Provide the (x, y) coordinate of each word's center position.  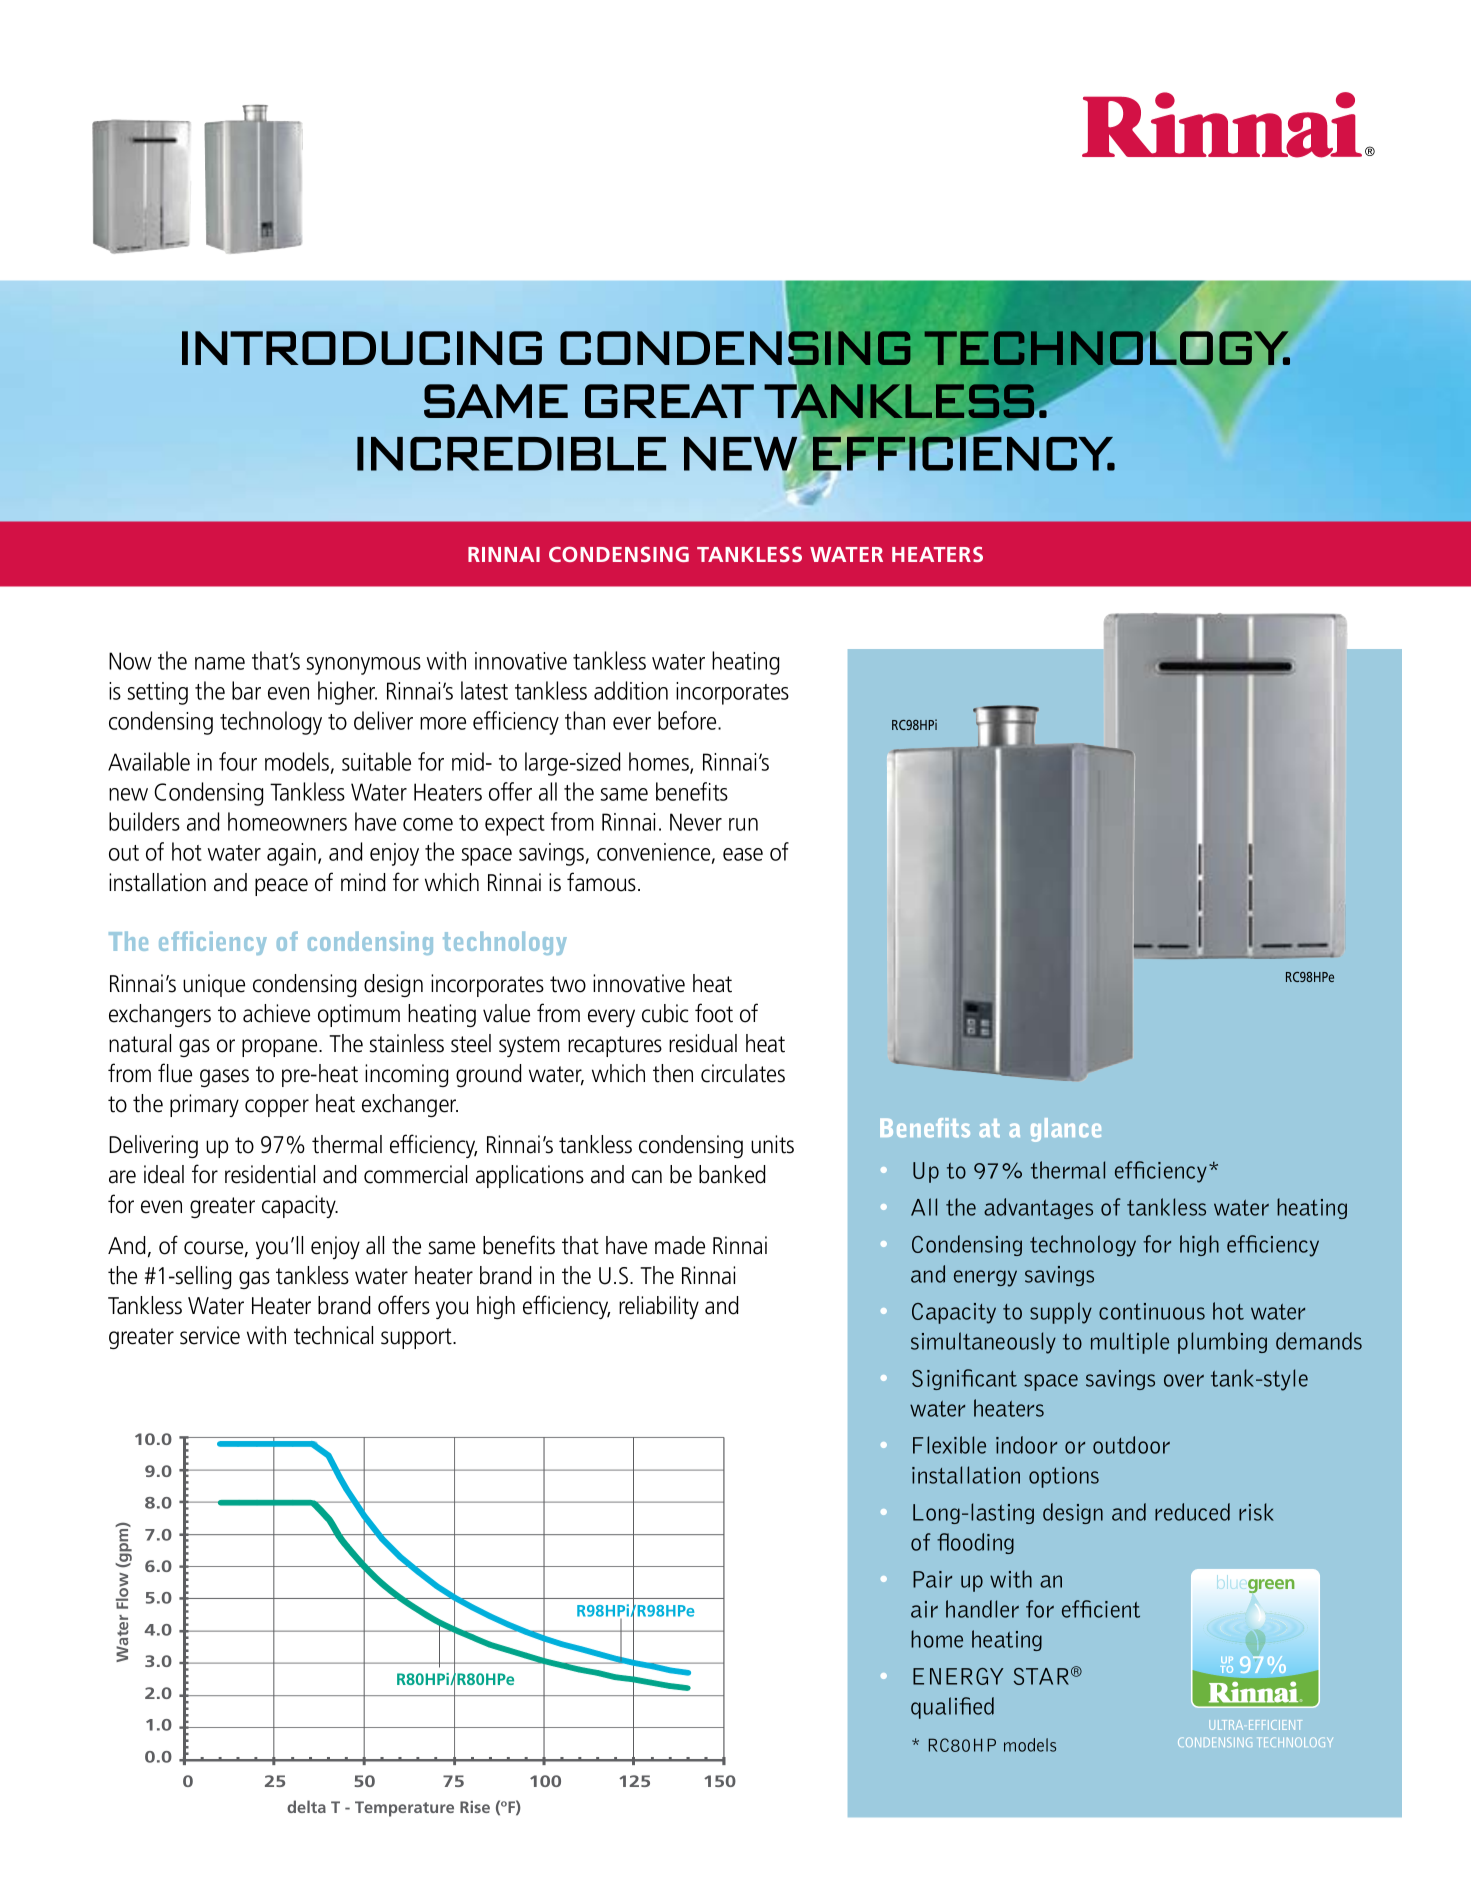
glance (1066, 1130)
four (238, 761)
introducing (362, 348)
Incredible (511, 454)
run (743, 824)
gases (224, 1078)
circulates (743, 1073)
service (210, 1335)
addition (631, 690)
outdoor (1131, 1445)
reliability (659, 1307)
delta (306, 1806)
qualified (952, 1708)
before (688, 720)
